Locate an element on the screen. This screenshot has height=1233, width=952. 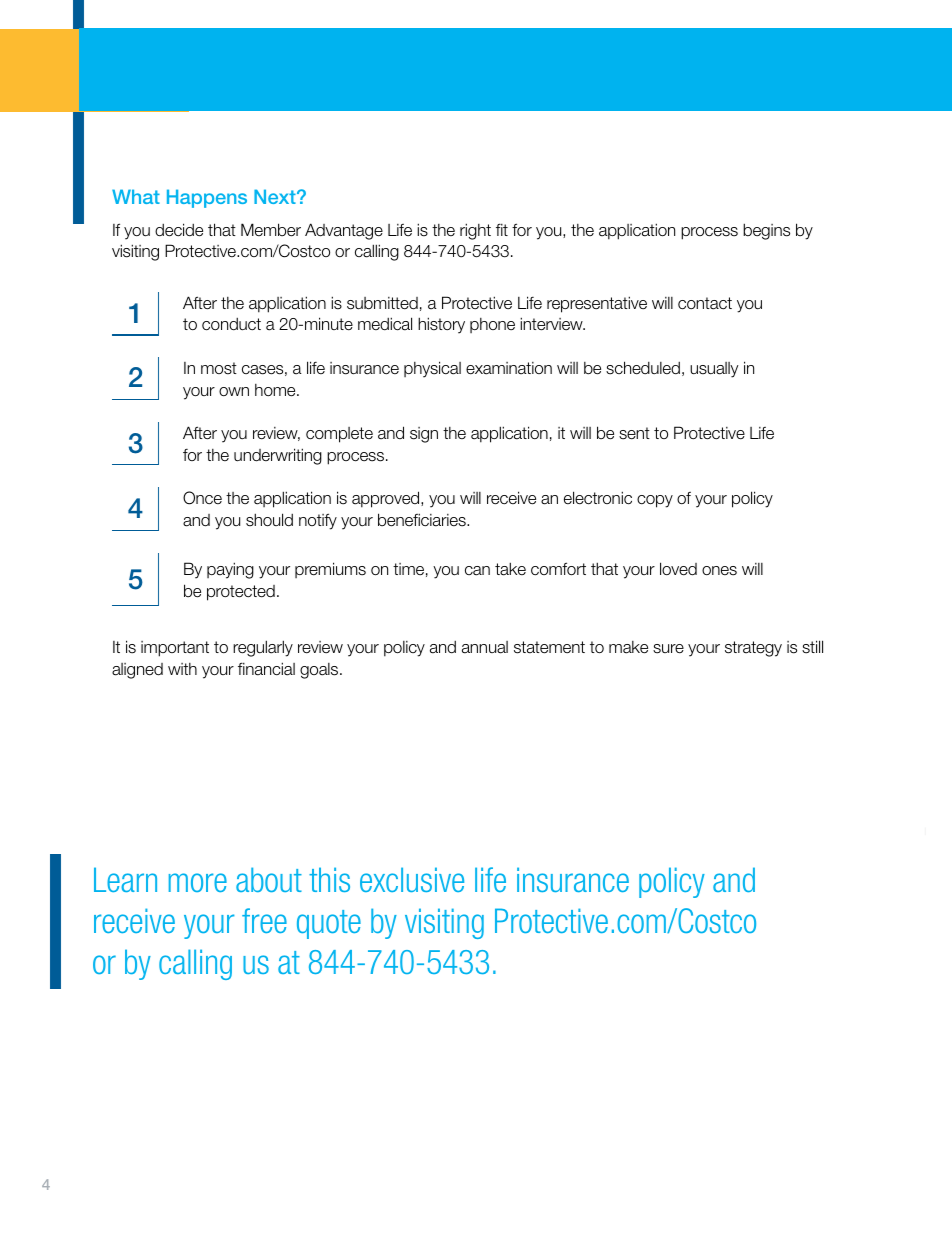
strategy is located at coordinates (753, 649).
